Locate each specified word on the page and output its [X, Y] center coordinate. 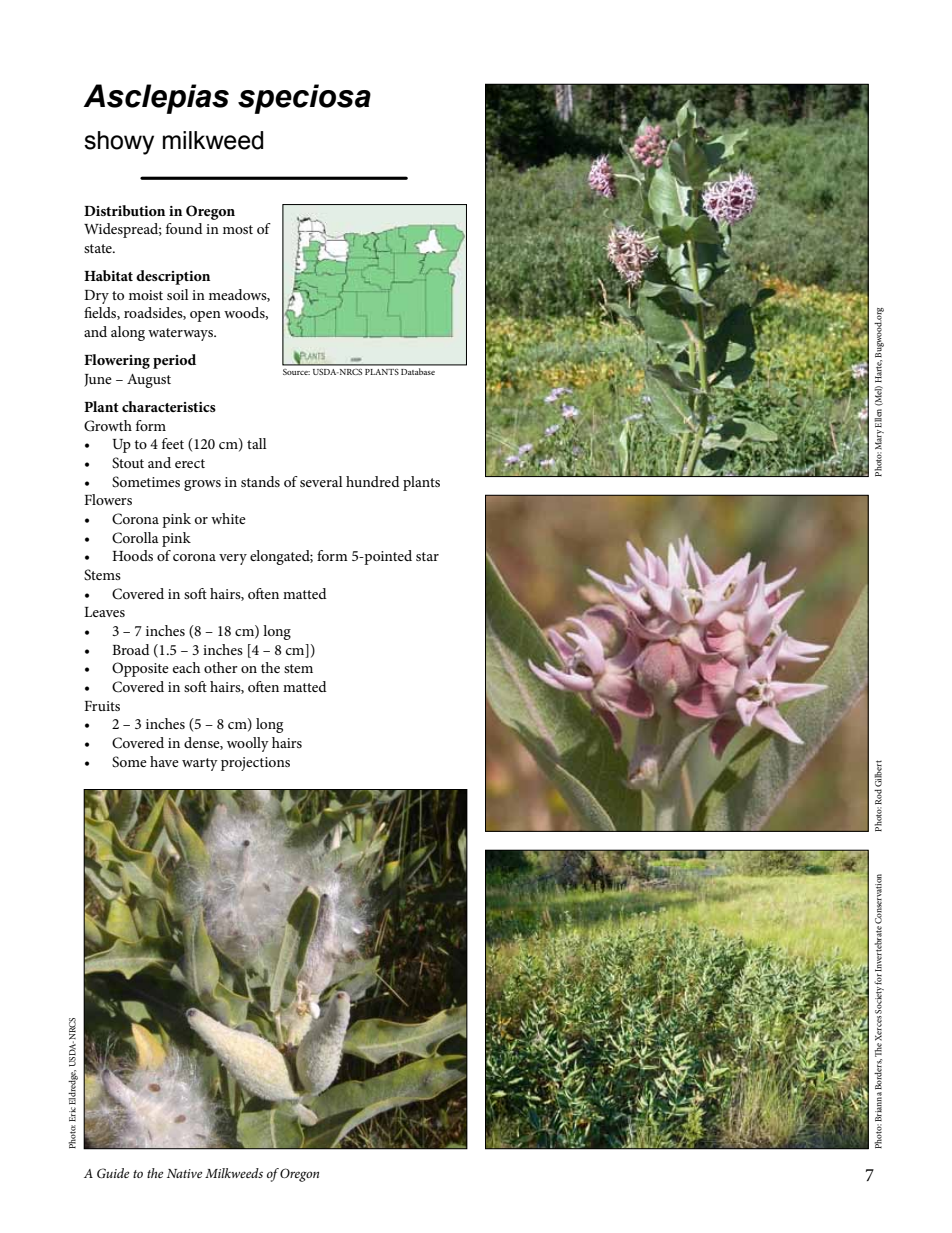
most [238, 229]
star [427, 556]
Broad [131, 649]
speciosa [304, 99]
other [221, 667]
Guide [113, 1173]
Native [184, 1173]
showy [119, 143]
